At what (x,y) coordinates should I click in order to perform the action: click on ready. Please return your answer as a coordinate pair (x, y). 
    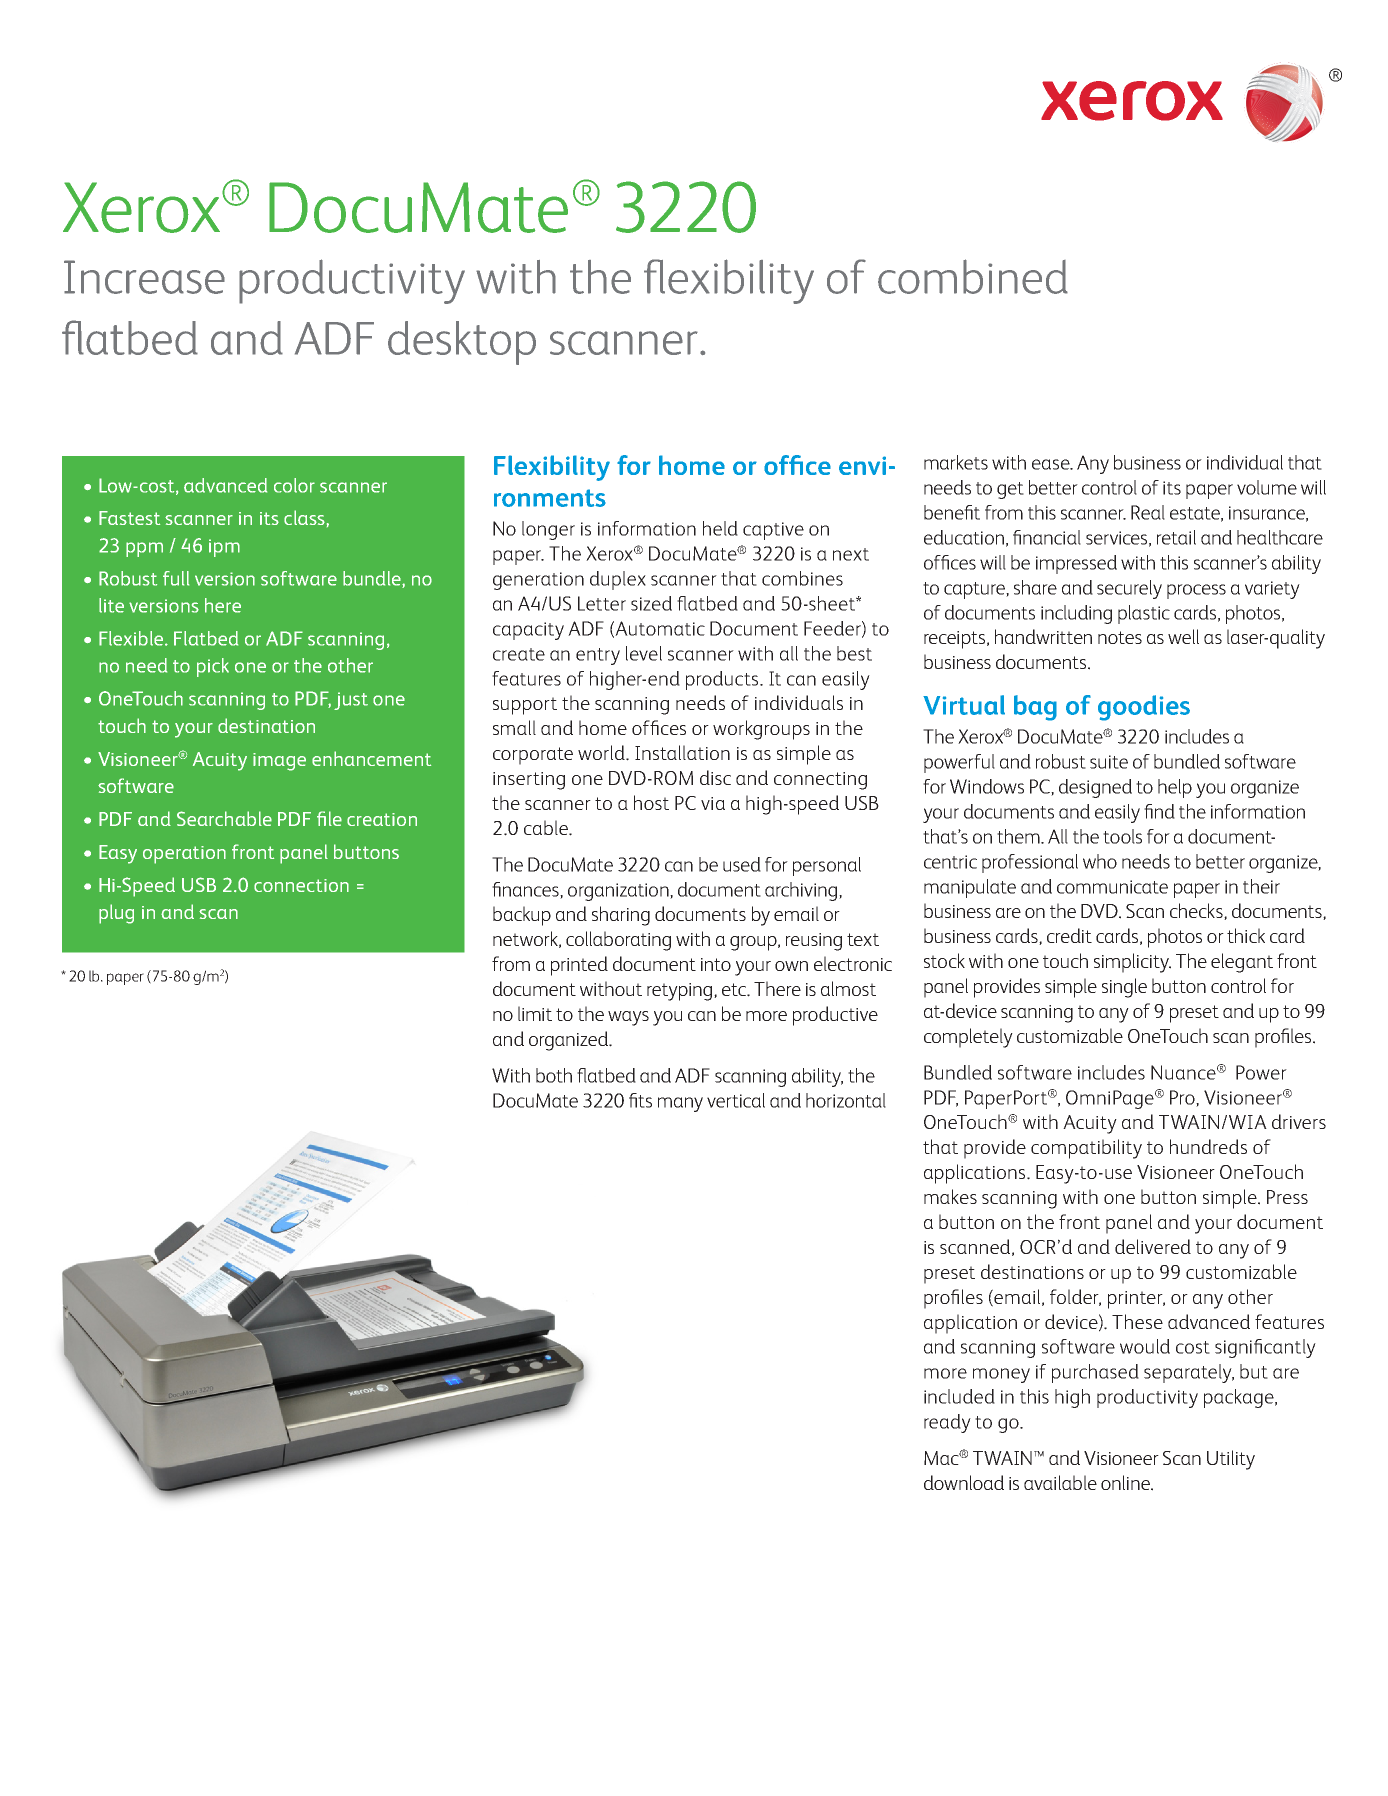
    Looking at the image, I should click on (947, 1423).
